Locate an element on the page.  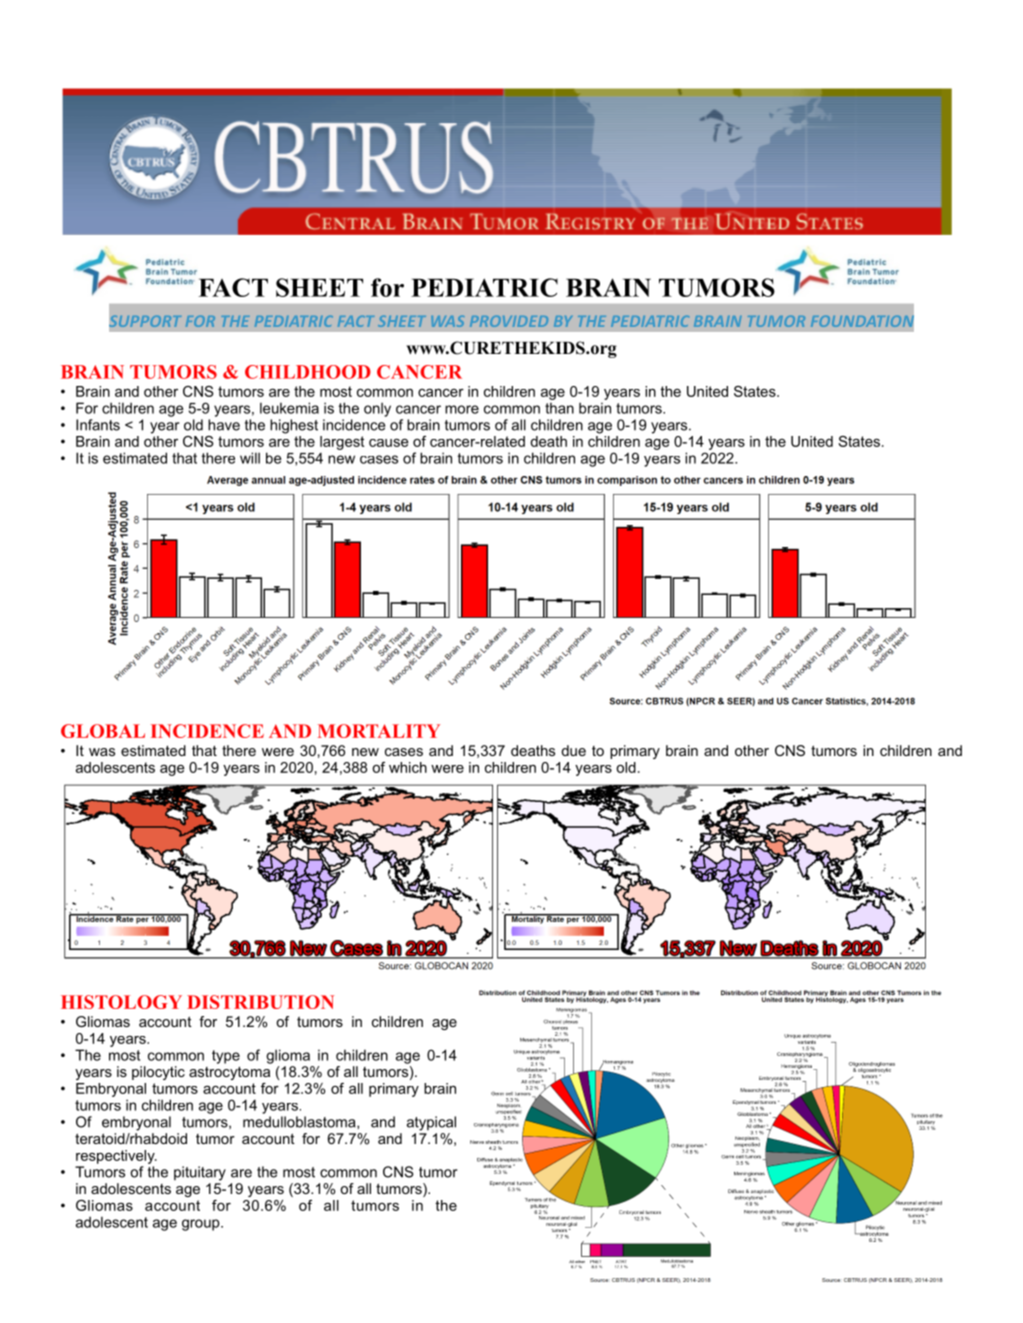
than is located at coordinates (559, 408).
